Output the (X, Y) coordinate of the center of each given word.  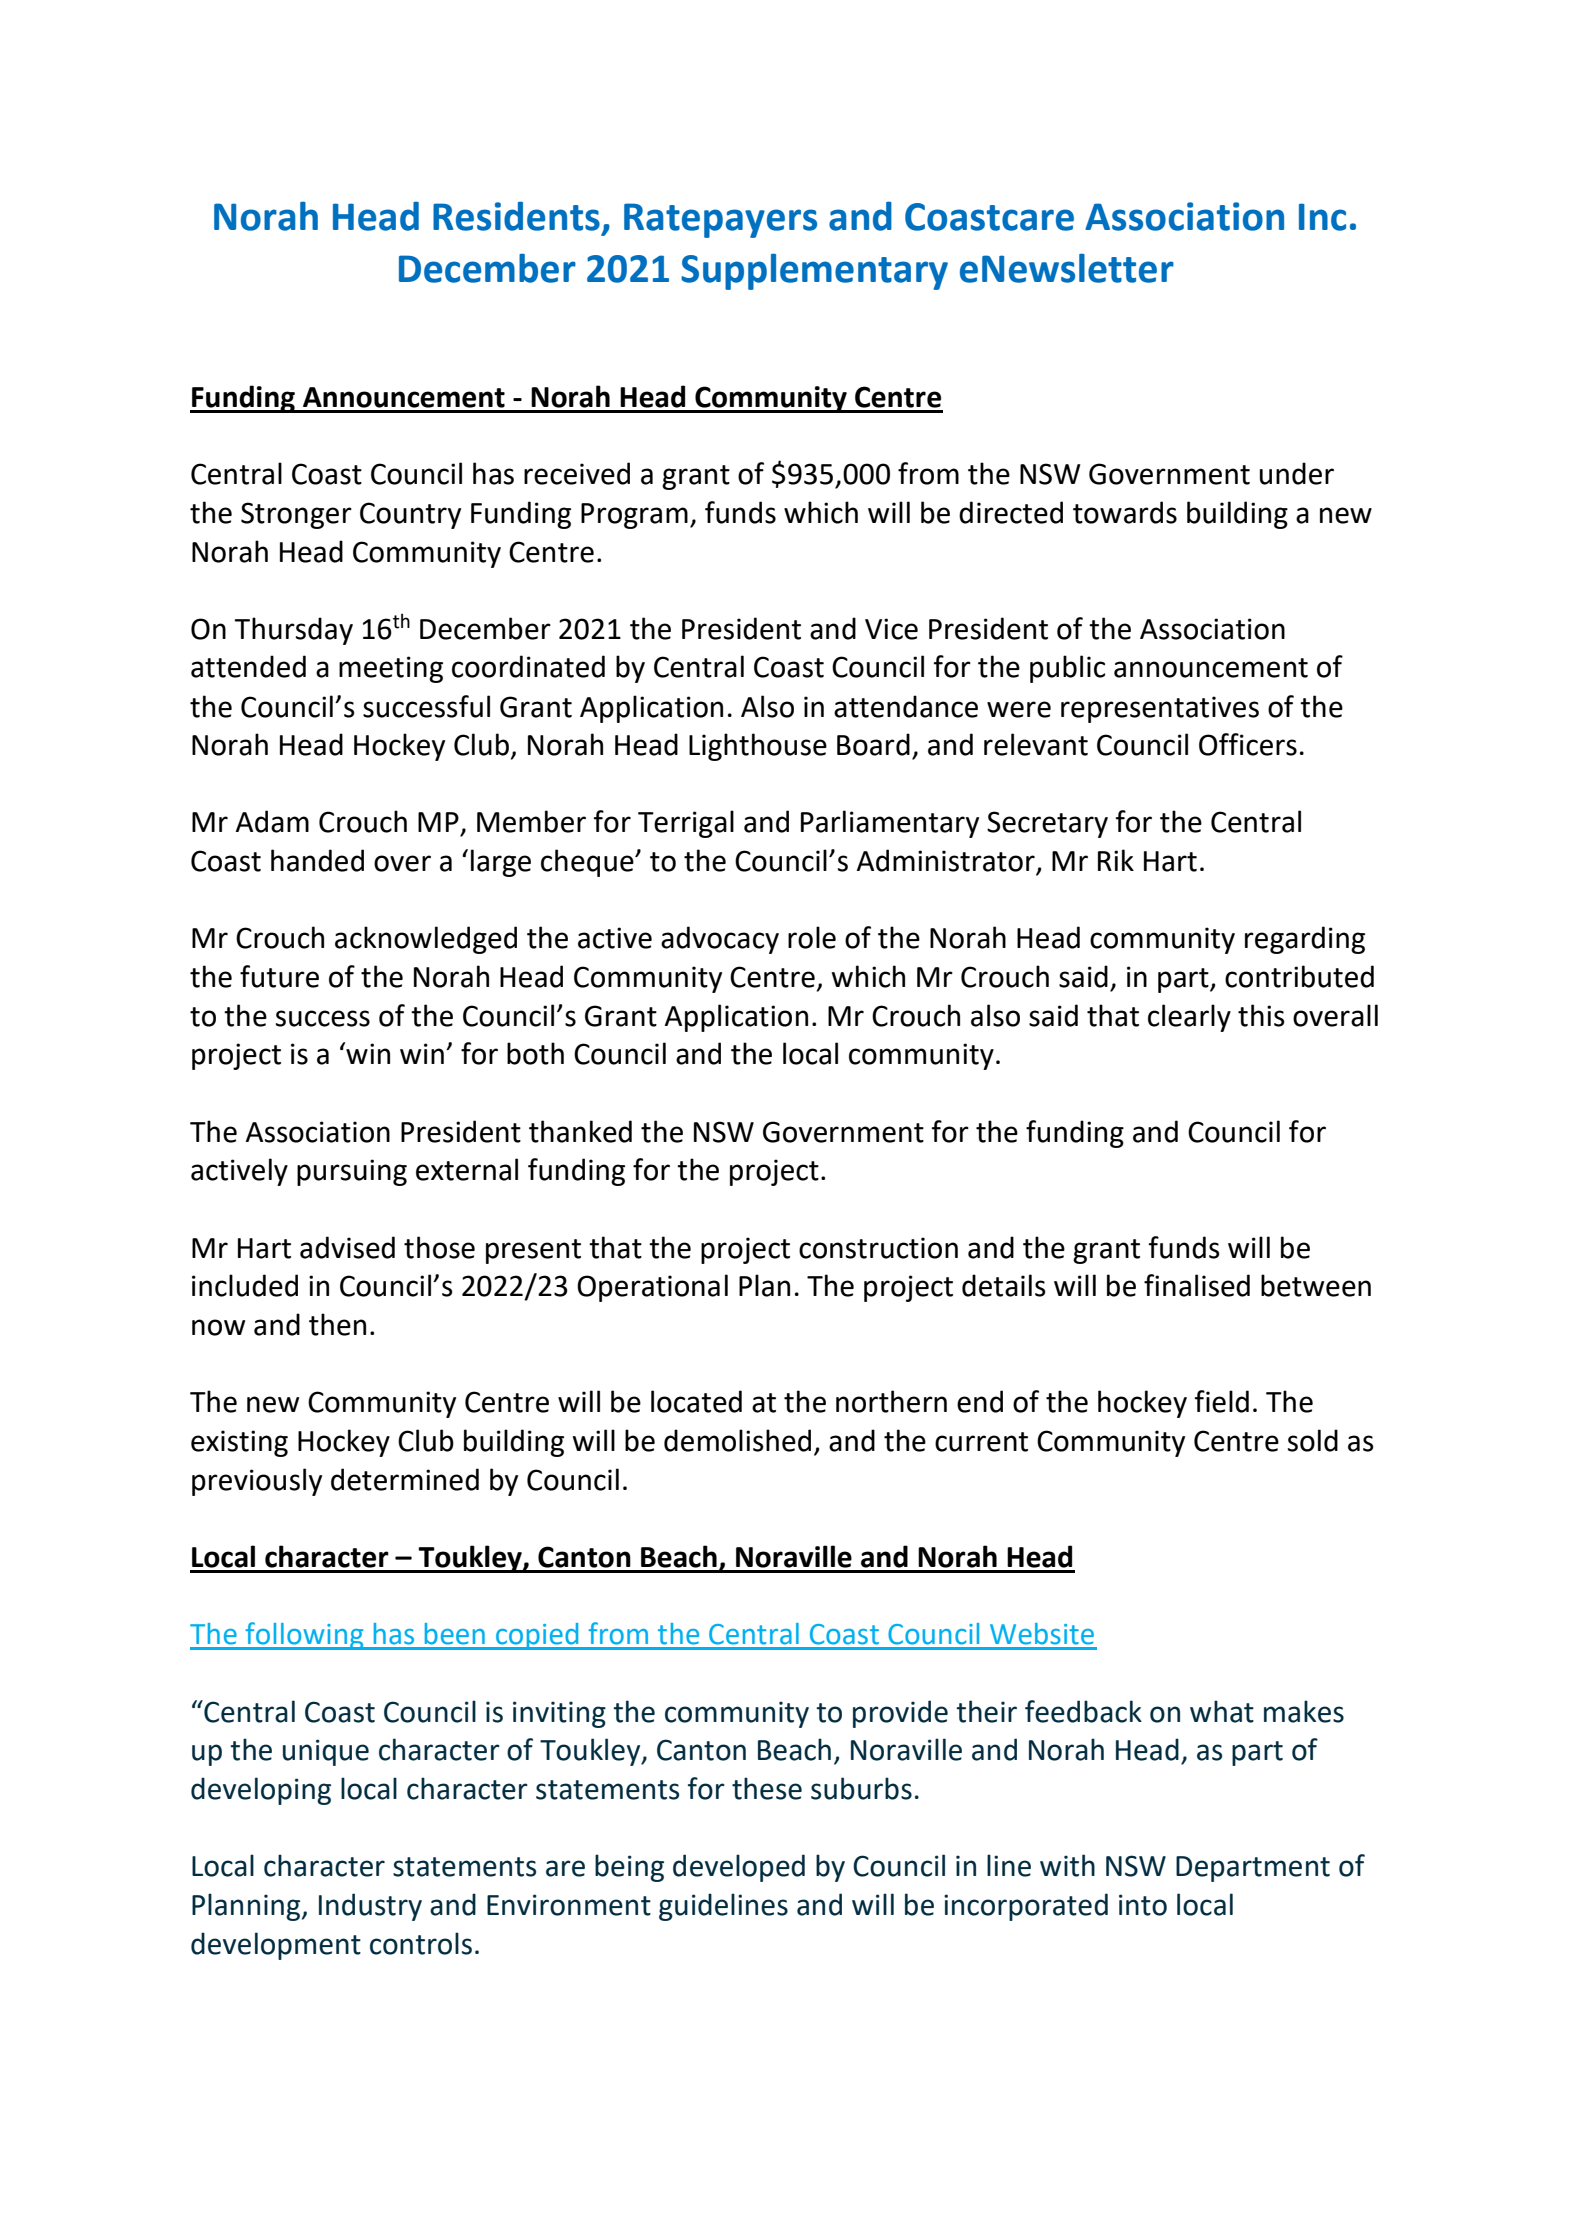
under (1297, 473)
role (812, 937)
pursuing (352, 1172)
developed (739, 1868)
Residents (516, 216)
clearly (1189, 1018)
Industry (370, 1907)
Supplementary (814, 271)
